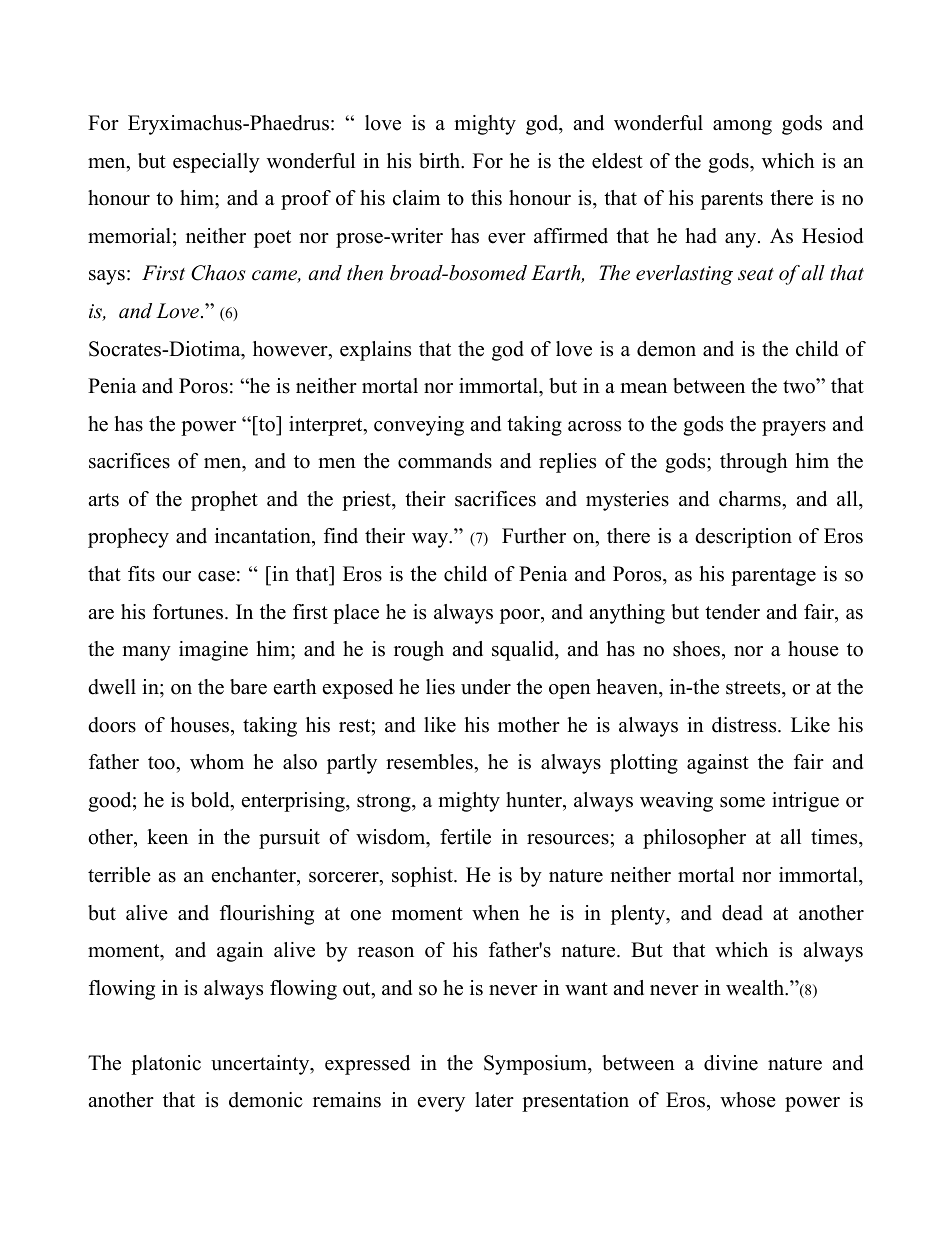 This page has height=1233, width=952. What do you see at coordinates (486, 687) in the page?
I see `under` at bounding box center [486, 687].
